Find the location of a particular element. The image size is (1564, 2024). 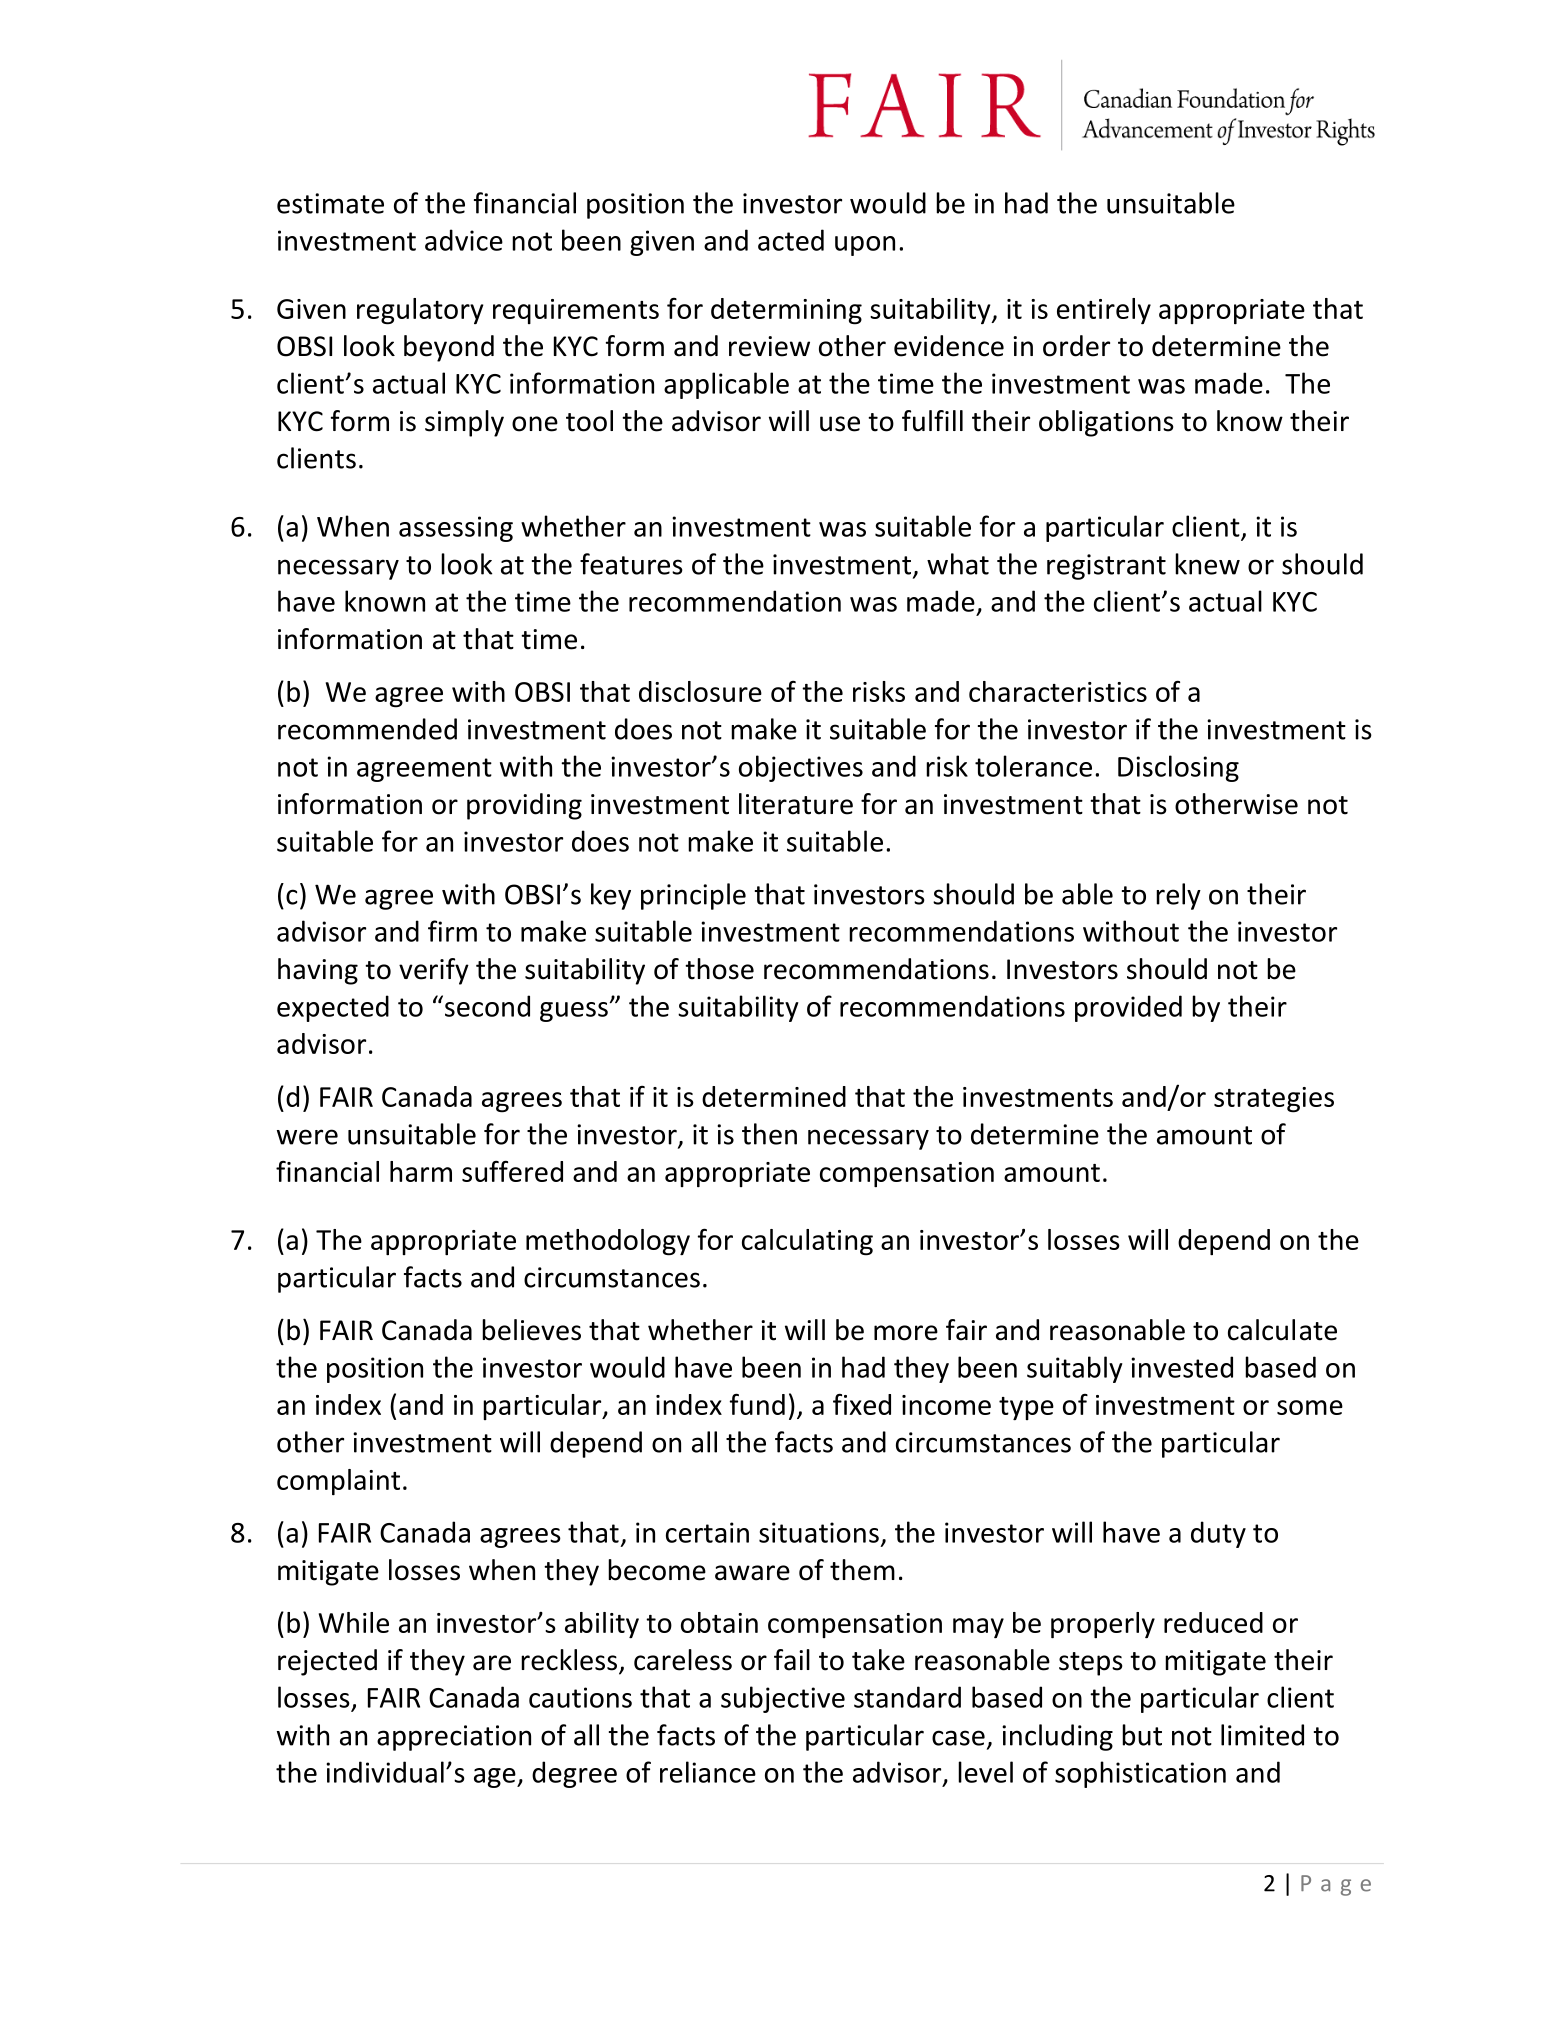

advice is located at coordinates (464, 240).
